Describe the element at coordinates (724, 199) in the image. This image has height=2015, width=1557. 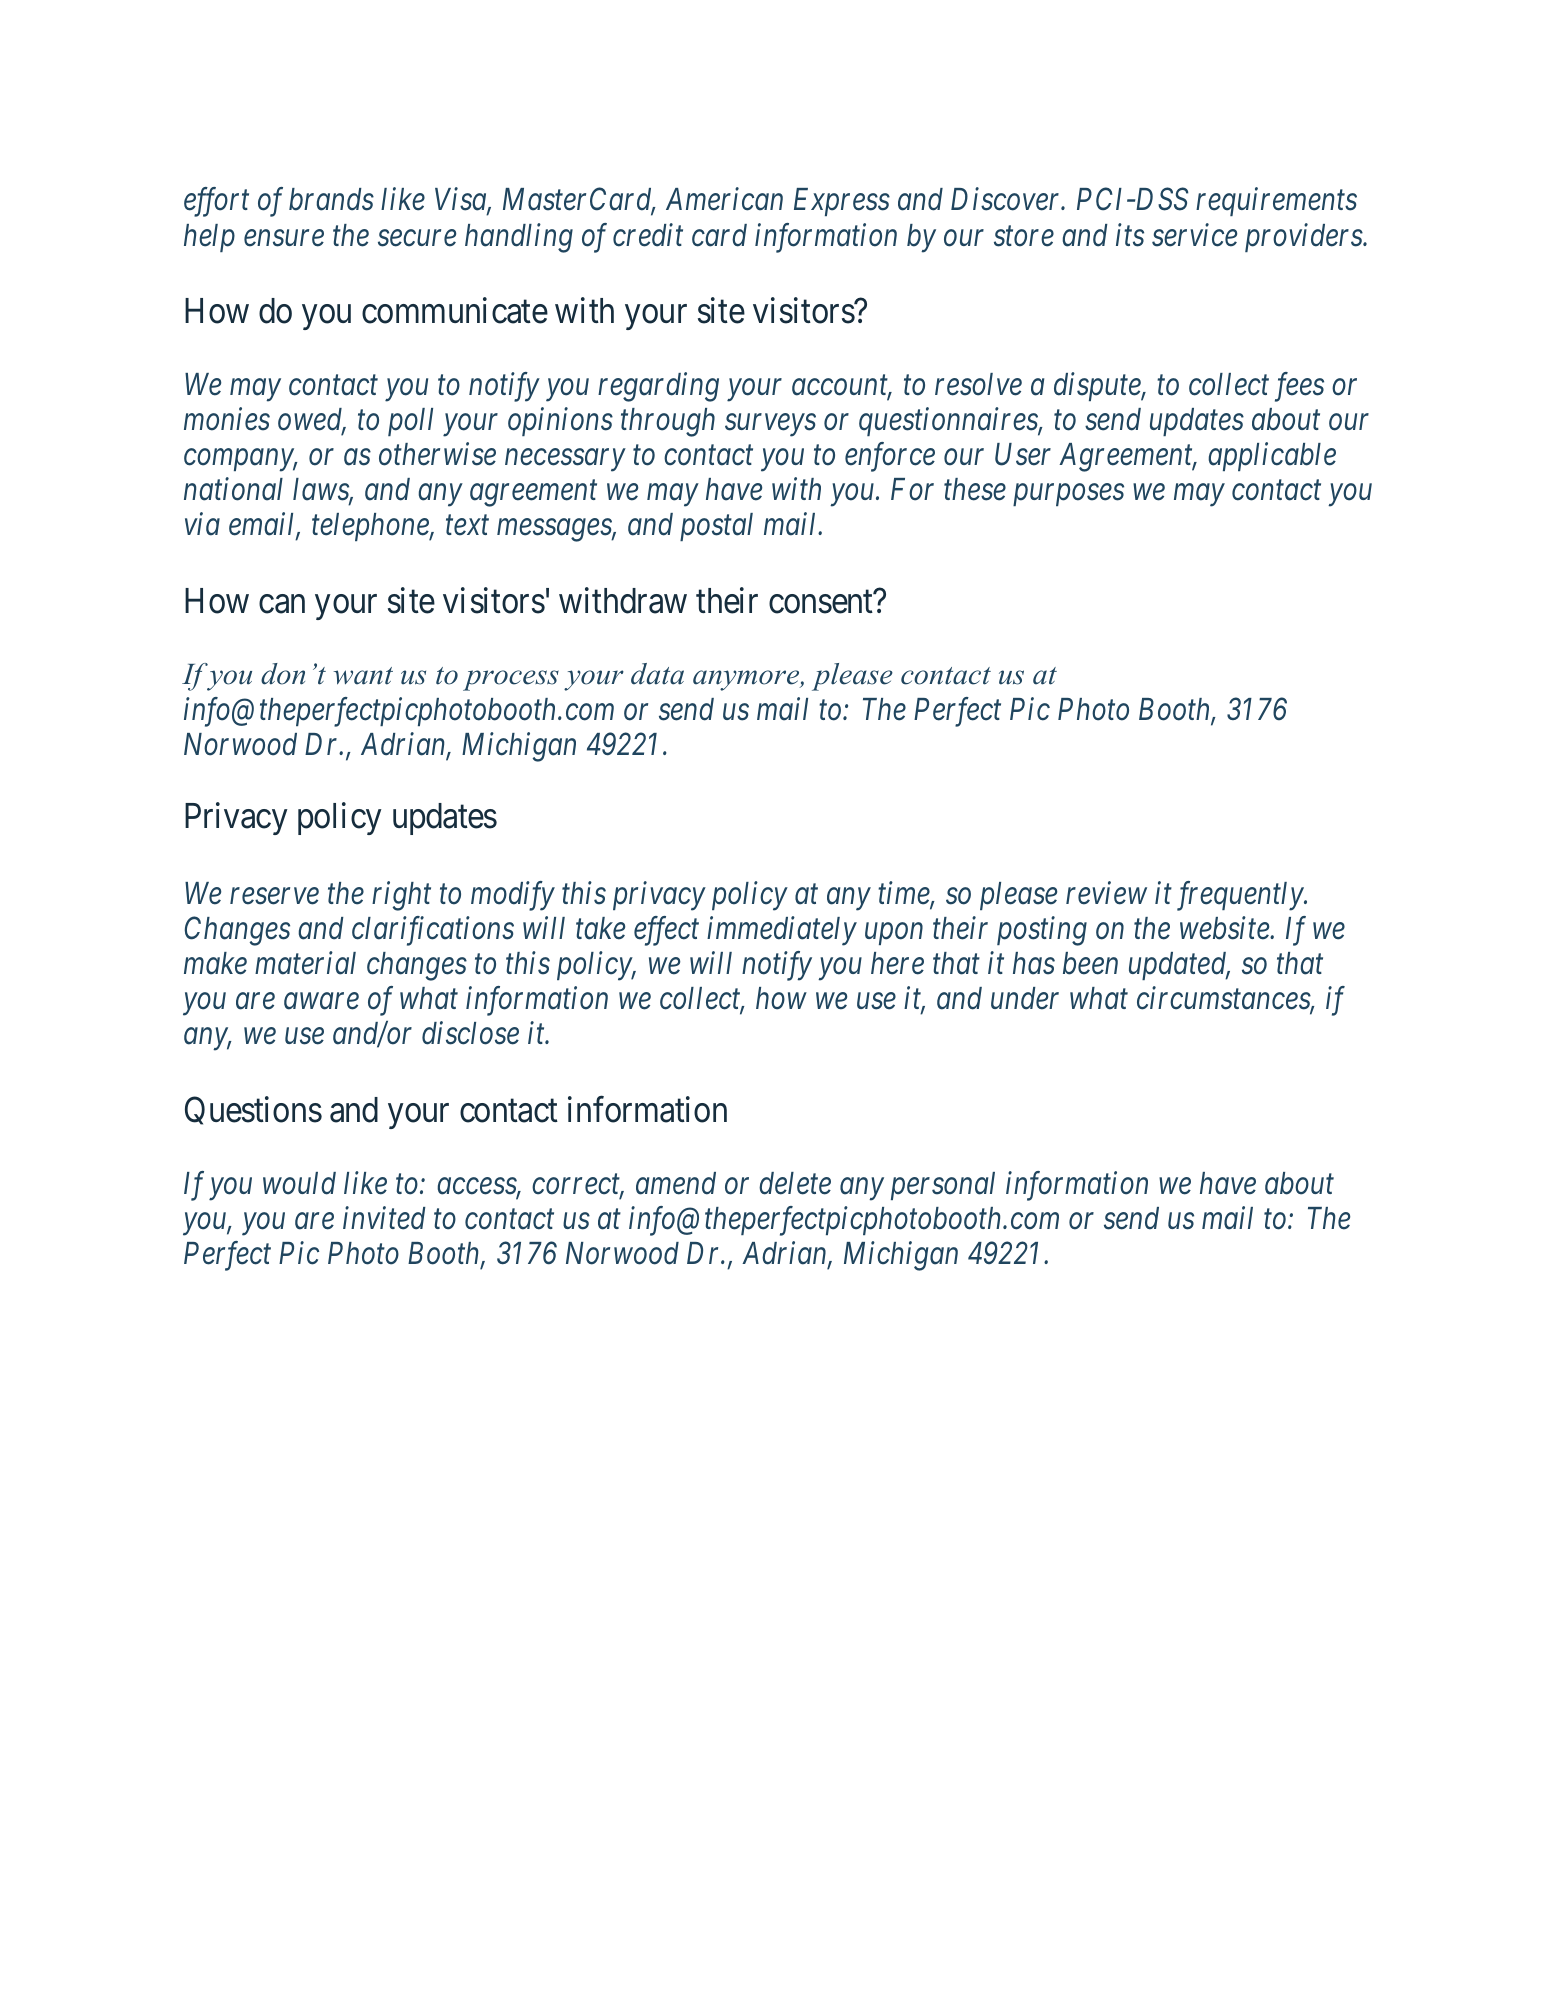
I see `American` at that location.
